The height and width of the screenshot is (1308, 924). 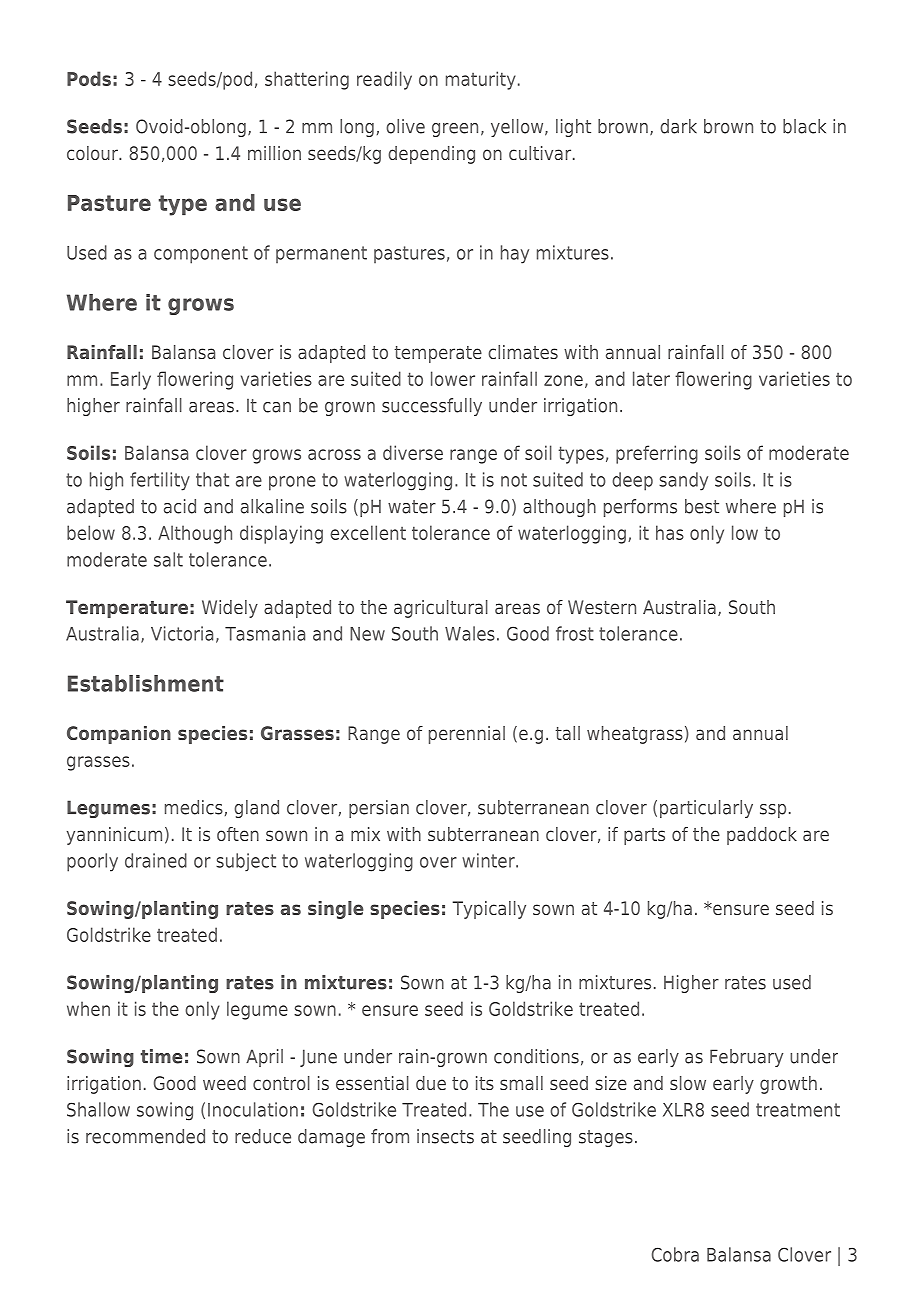 I want to click on from, so click(x=390, y=1136).
